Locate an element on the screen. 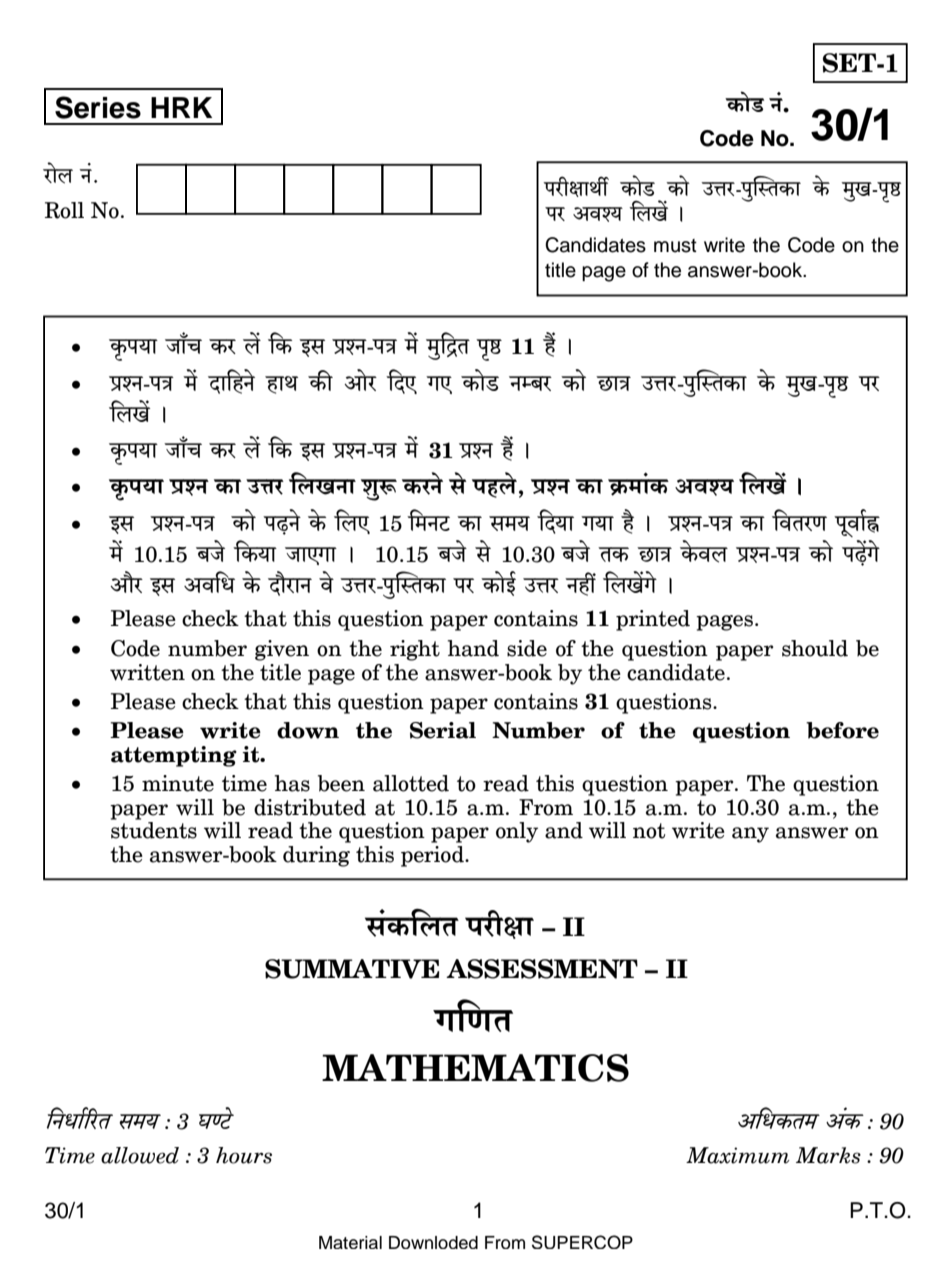 This screenshot has width=952, height=1262. Series is located at coordinates (98, 107).
